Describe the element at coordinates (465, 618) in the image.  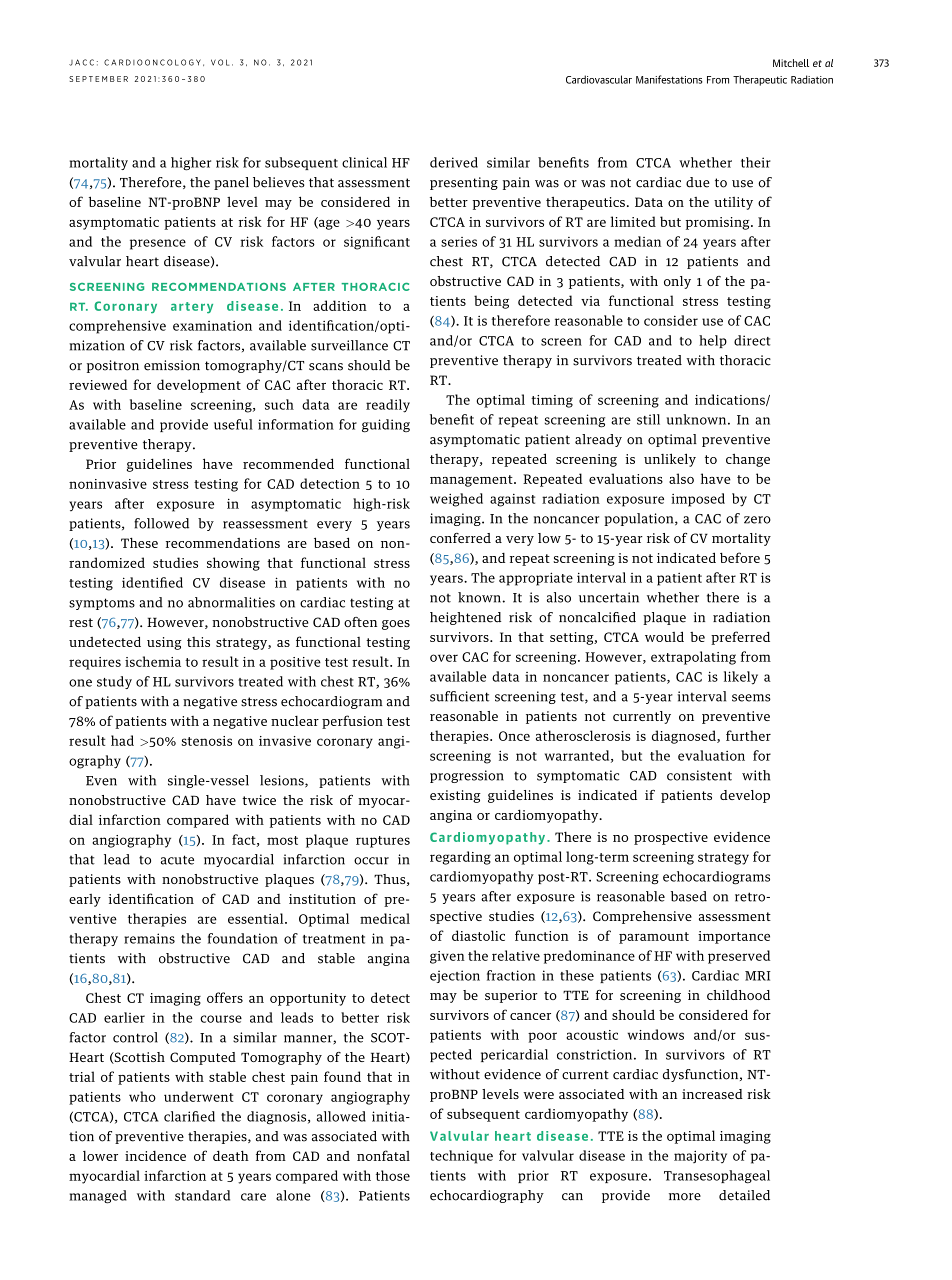
I see `heightened` at that location.
